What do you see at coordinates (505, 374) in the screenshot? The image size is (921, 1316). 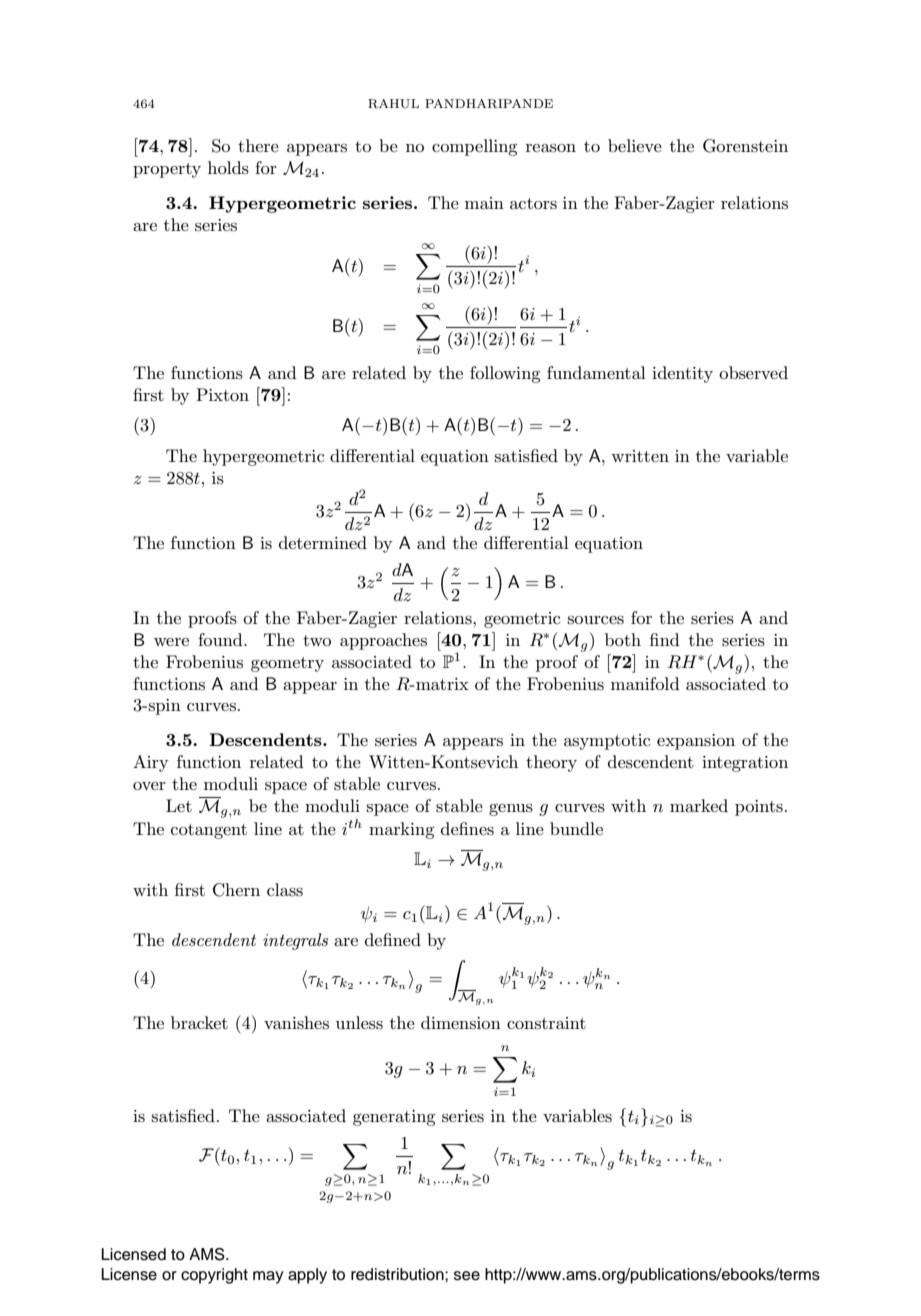 I see `following` at bounding box center [505, 374].
